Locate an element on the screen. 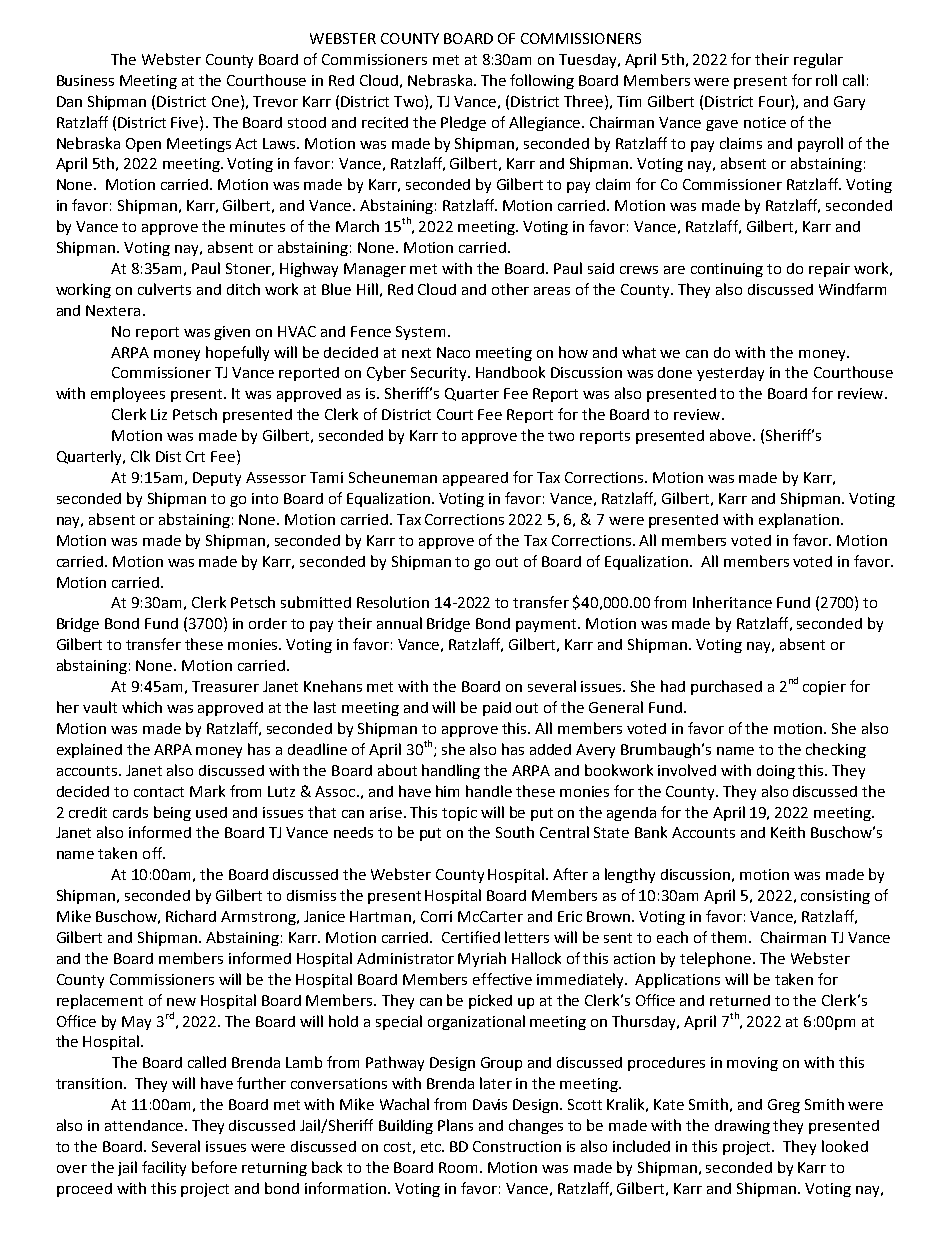  appeared is located at coordinates (475, 479).
